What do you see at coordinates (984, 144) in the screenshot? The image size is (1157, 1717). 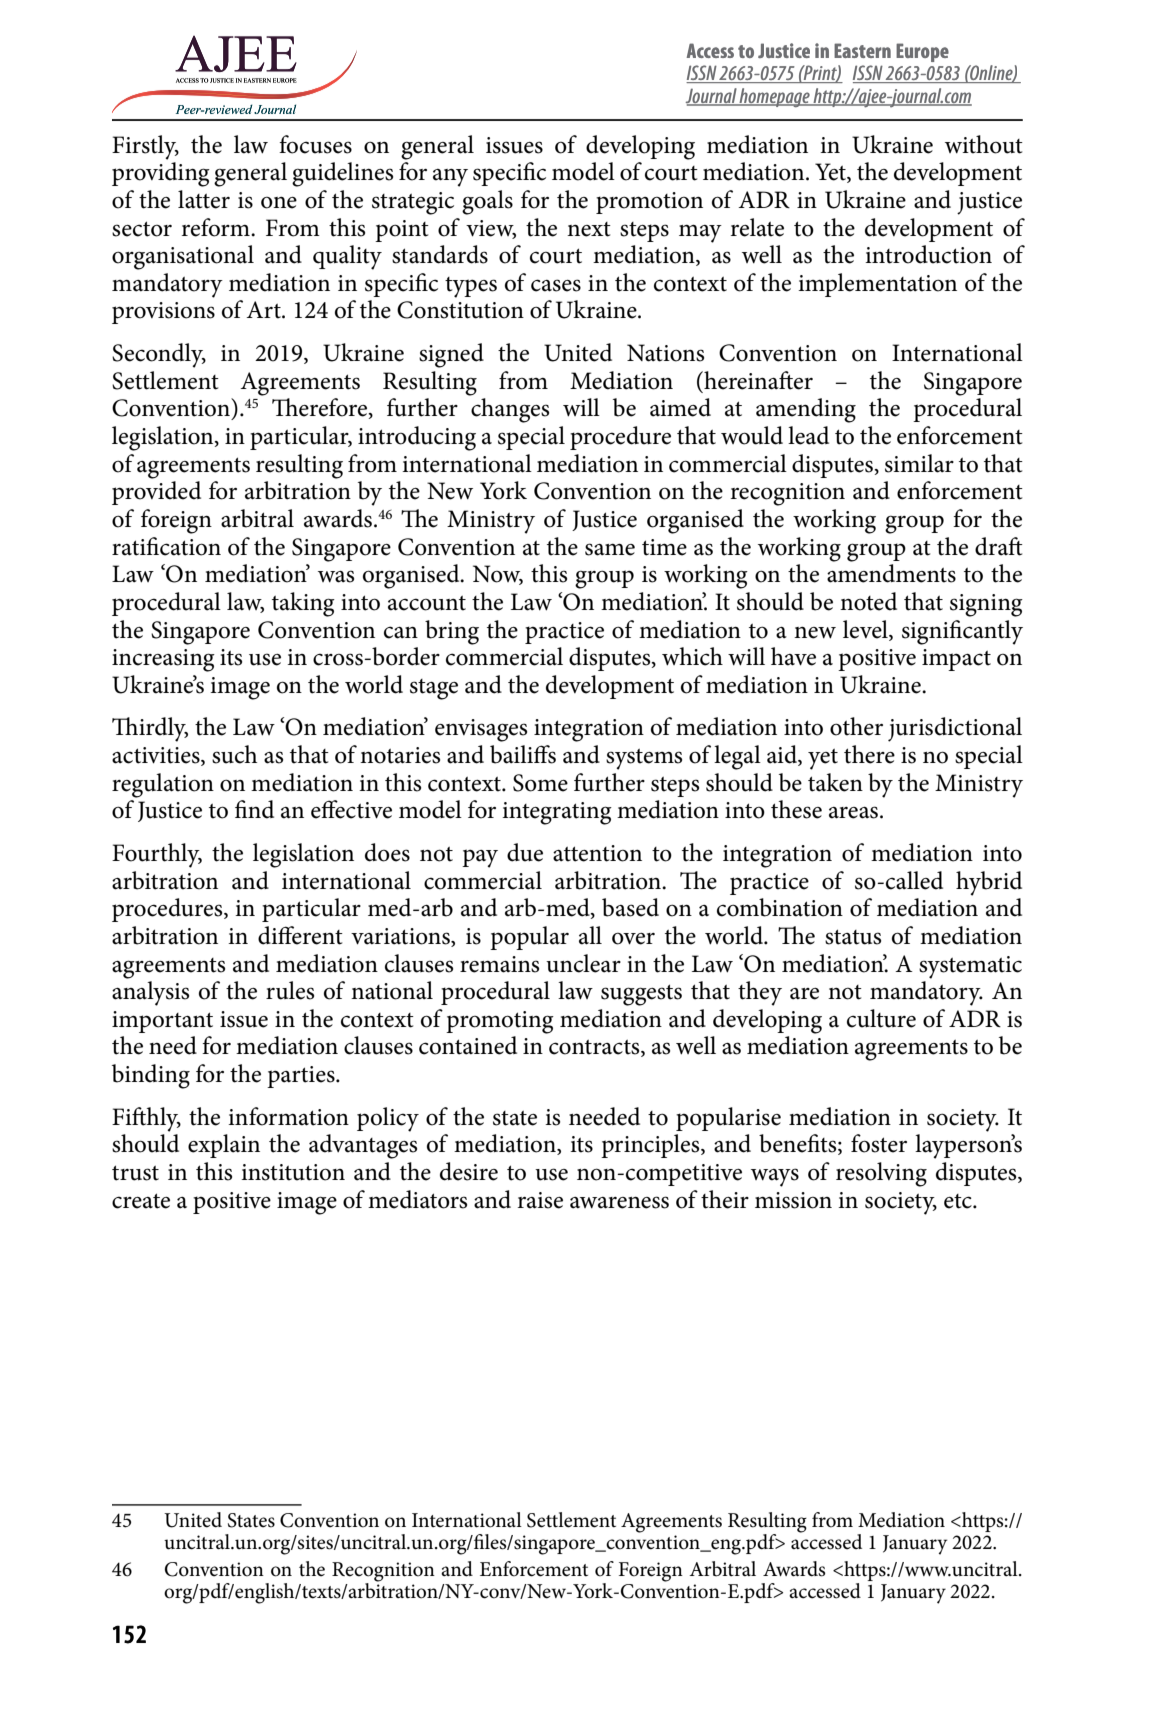 I see `without` at bounding box center [984, 144].
